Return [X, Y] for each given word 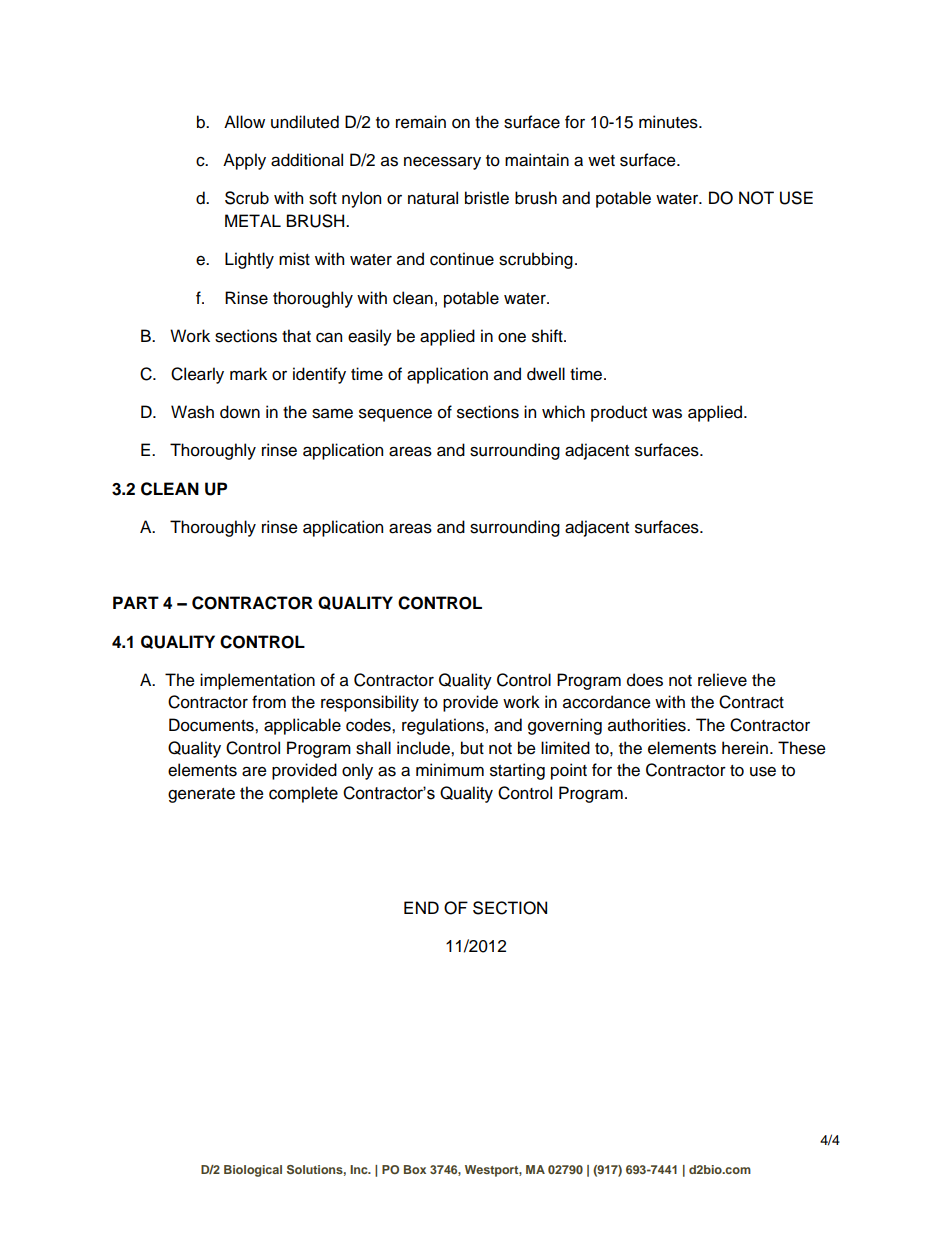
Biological [253, 1171]
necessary [442, 163]
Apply [244, 161]
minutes [669, 122]
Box [415, 1169]
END [421, 907]
